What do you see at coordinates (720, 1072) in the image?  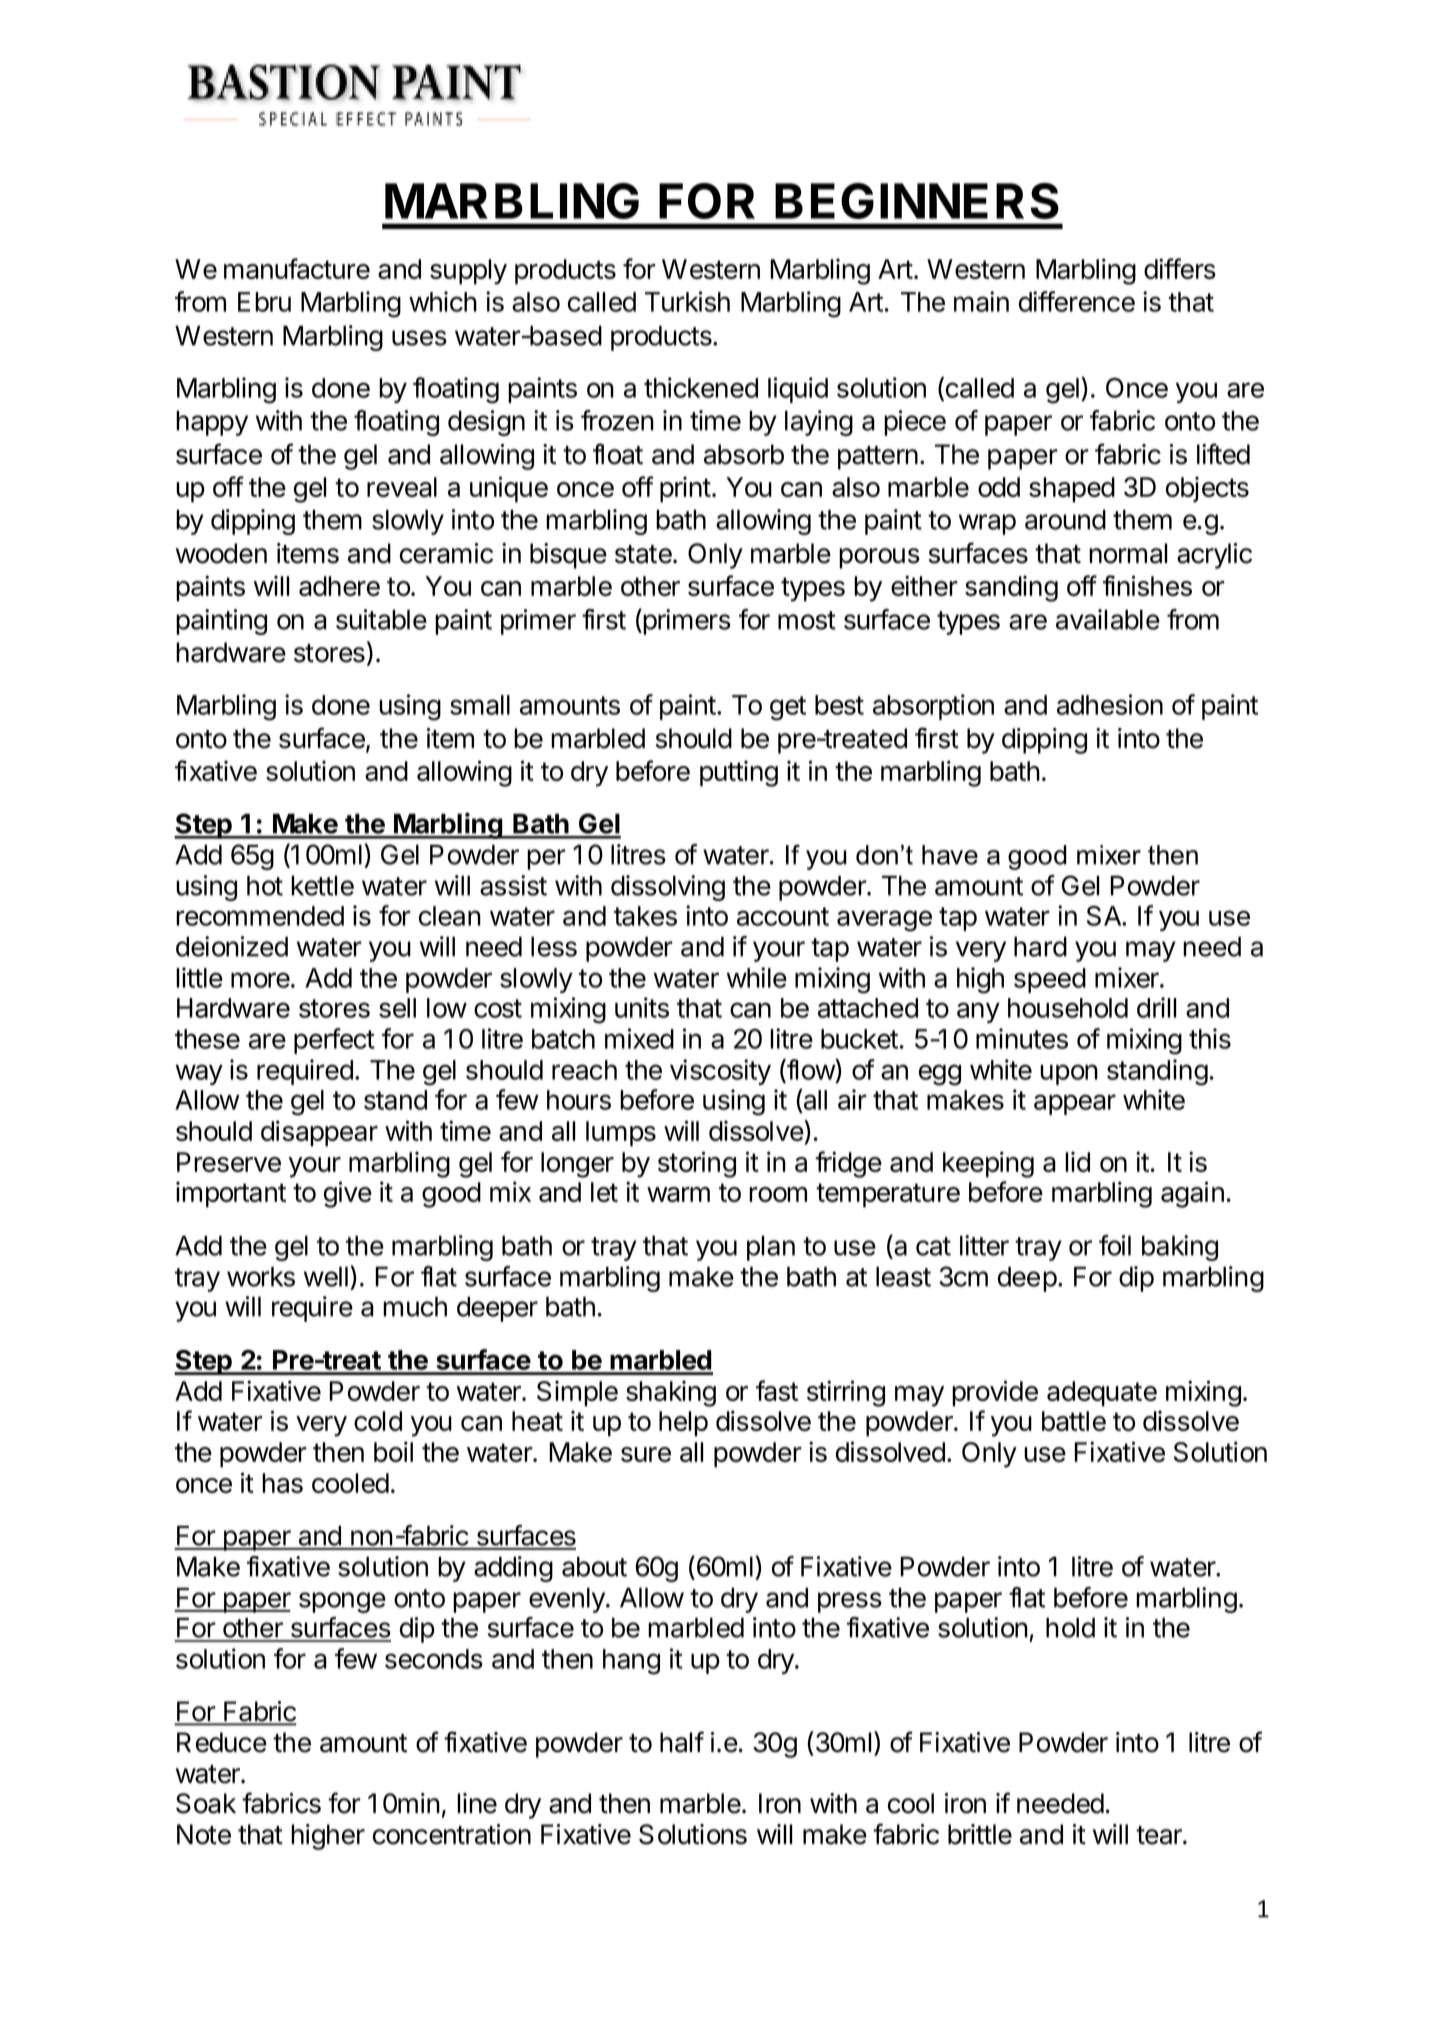 I see `viscosity` at bounding box center [720, 1072].
